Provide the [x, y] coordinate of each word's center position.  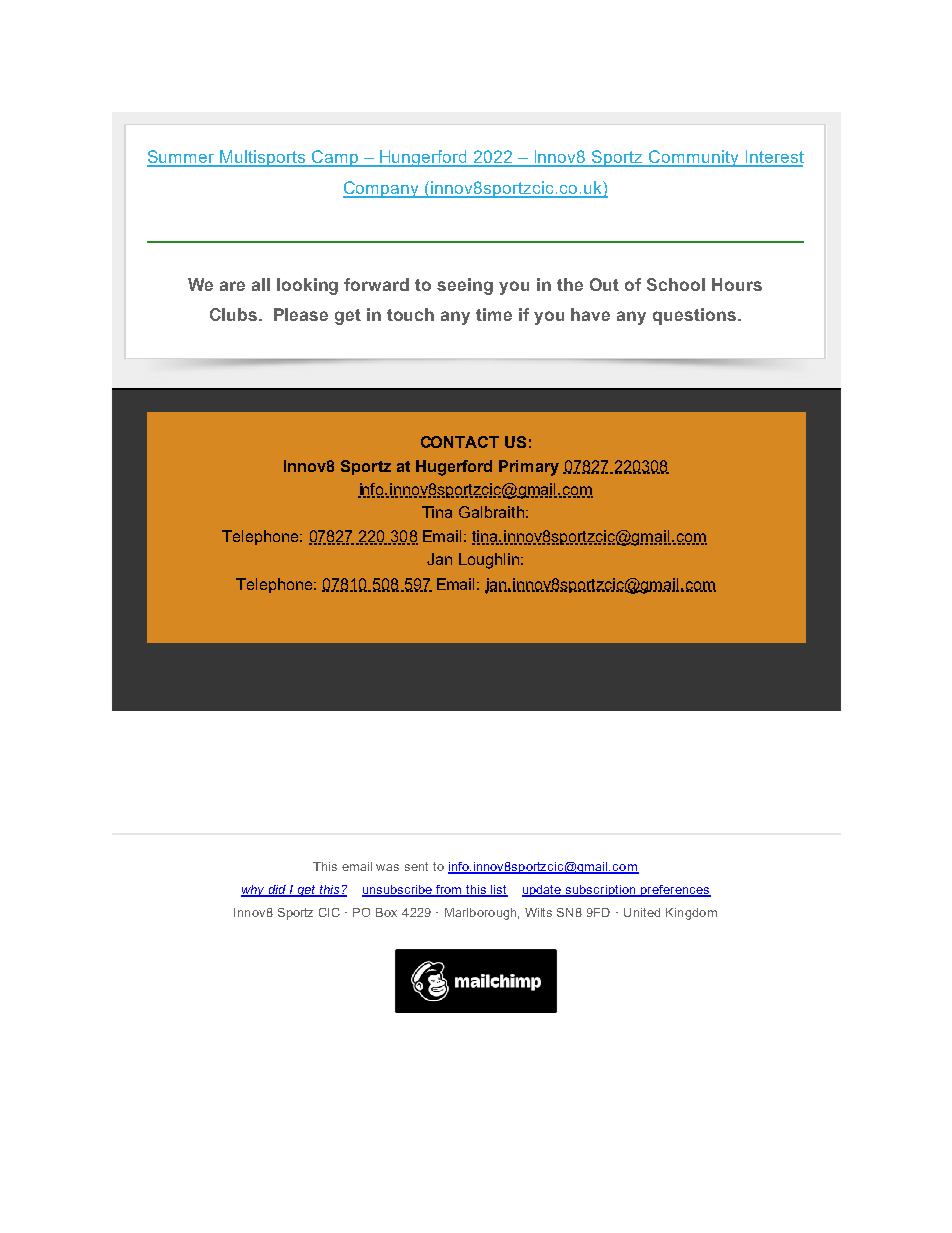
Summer [182, 158]
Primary [529, 468]
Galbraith [491, 512]
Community [694, 158]
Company [382, 189]
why [254, 891]
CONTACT [460, 442]
